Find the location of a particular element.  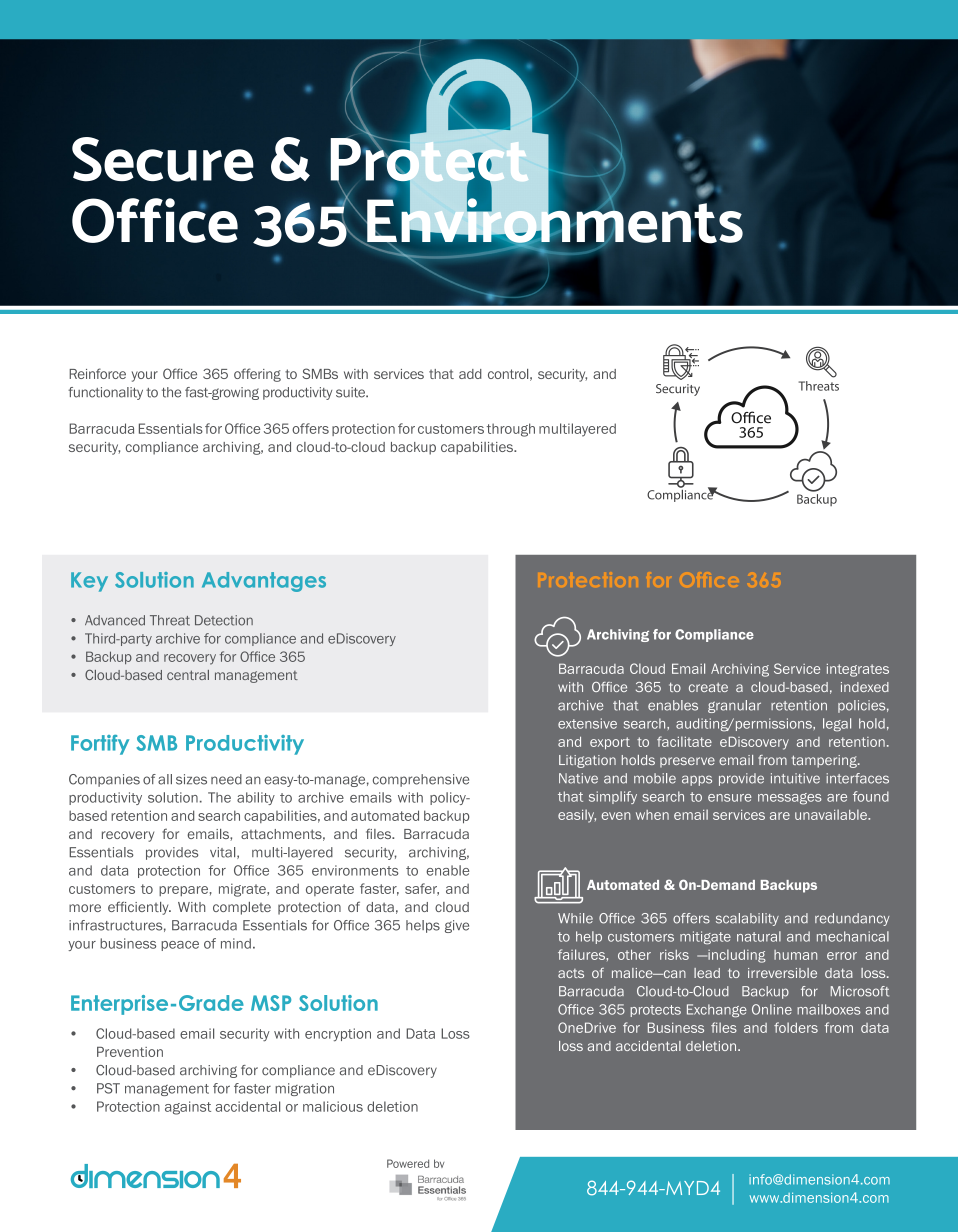

Secure is located at coordinates (163, 159).
